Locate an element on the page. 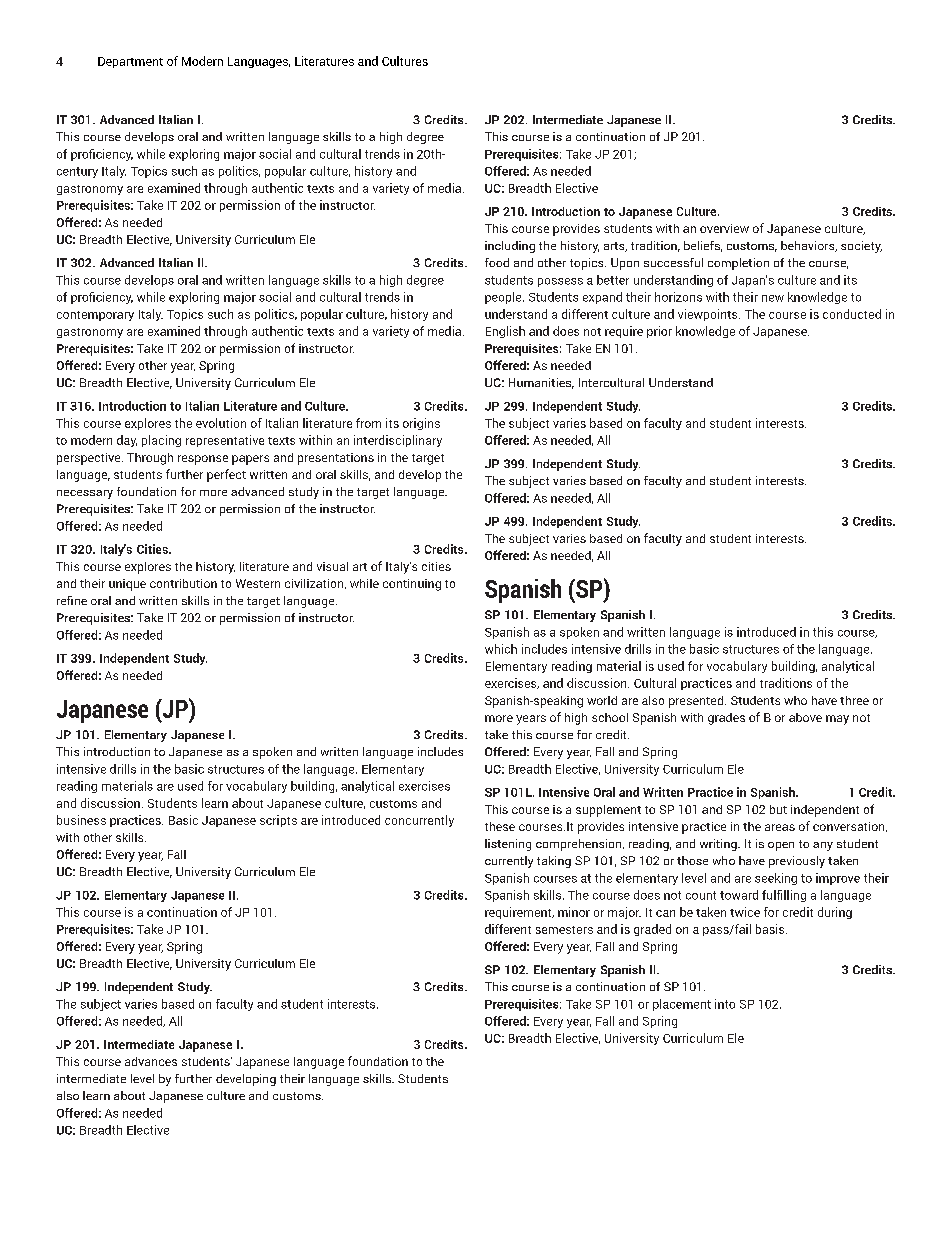  into is located at coordinates (725, 1004).
